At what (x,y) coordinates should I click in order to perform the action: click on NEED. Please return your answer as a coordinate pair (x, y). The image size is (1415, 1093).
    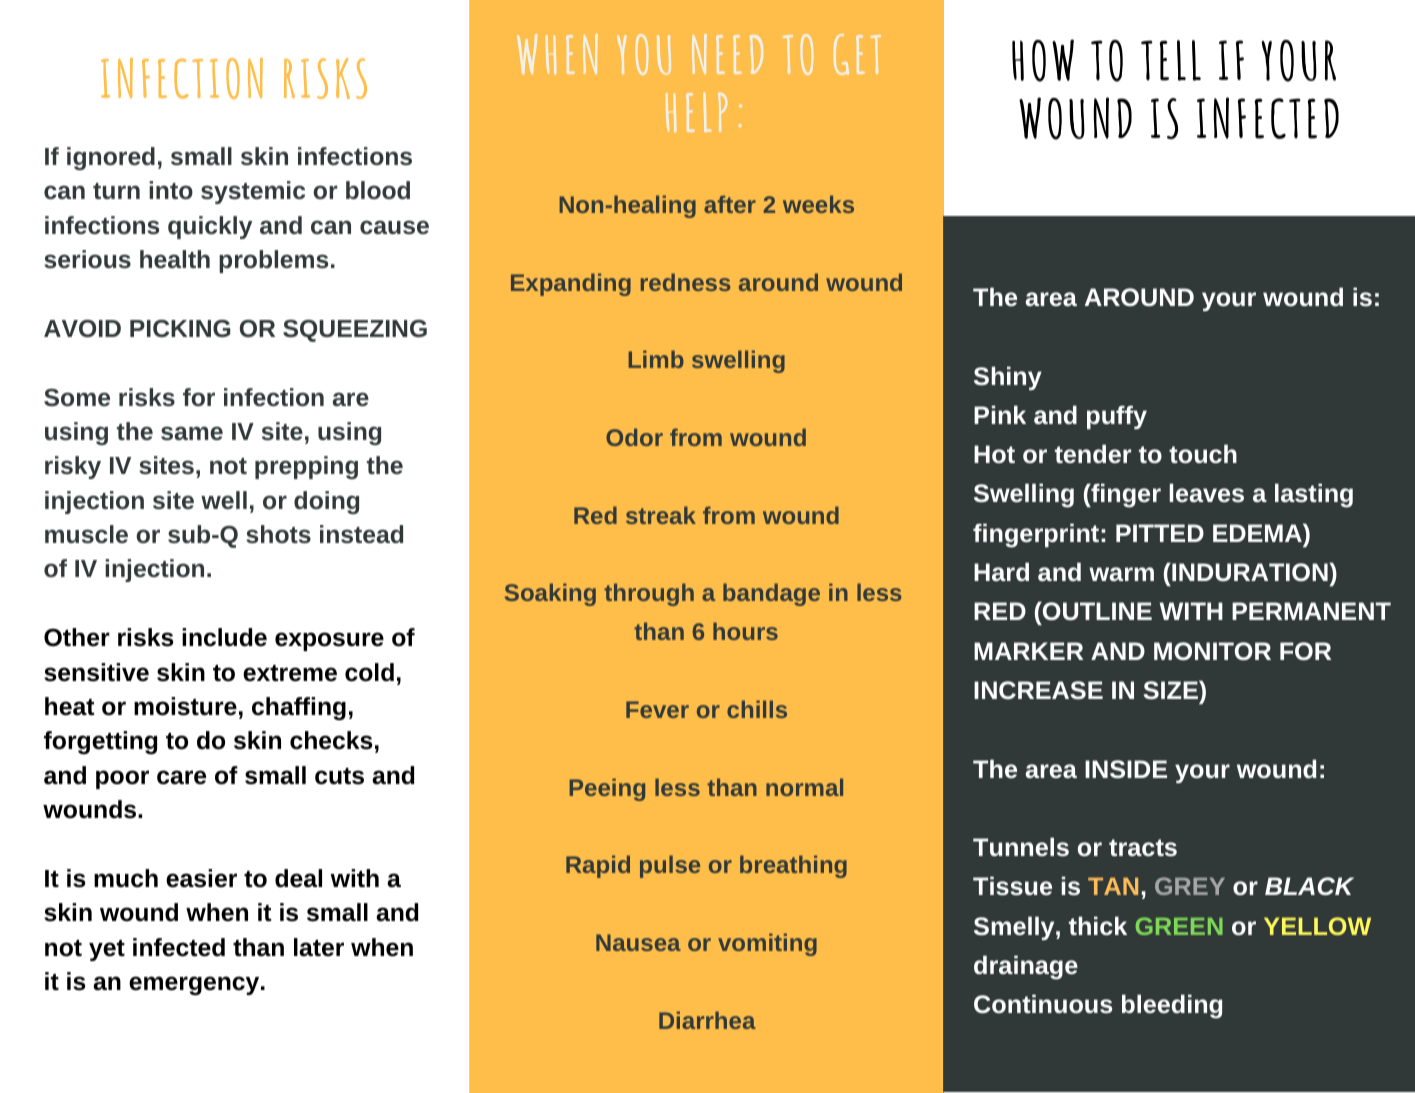
    Looking at the image, I should click on (727, 54).
